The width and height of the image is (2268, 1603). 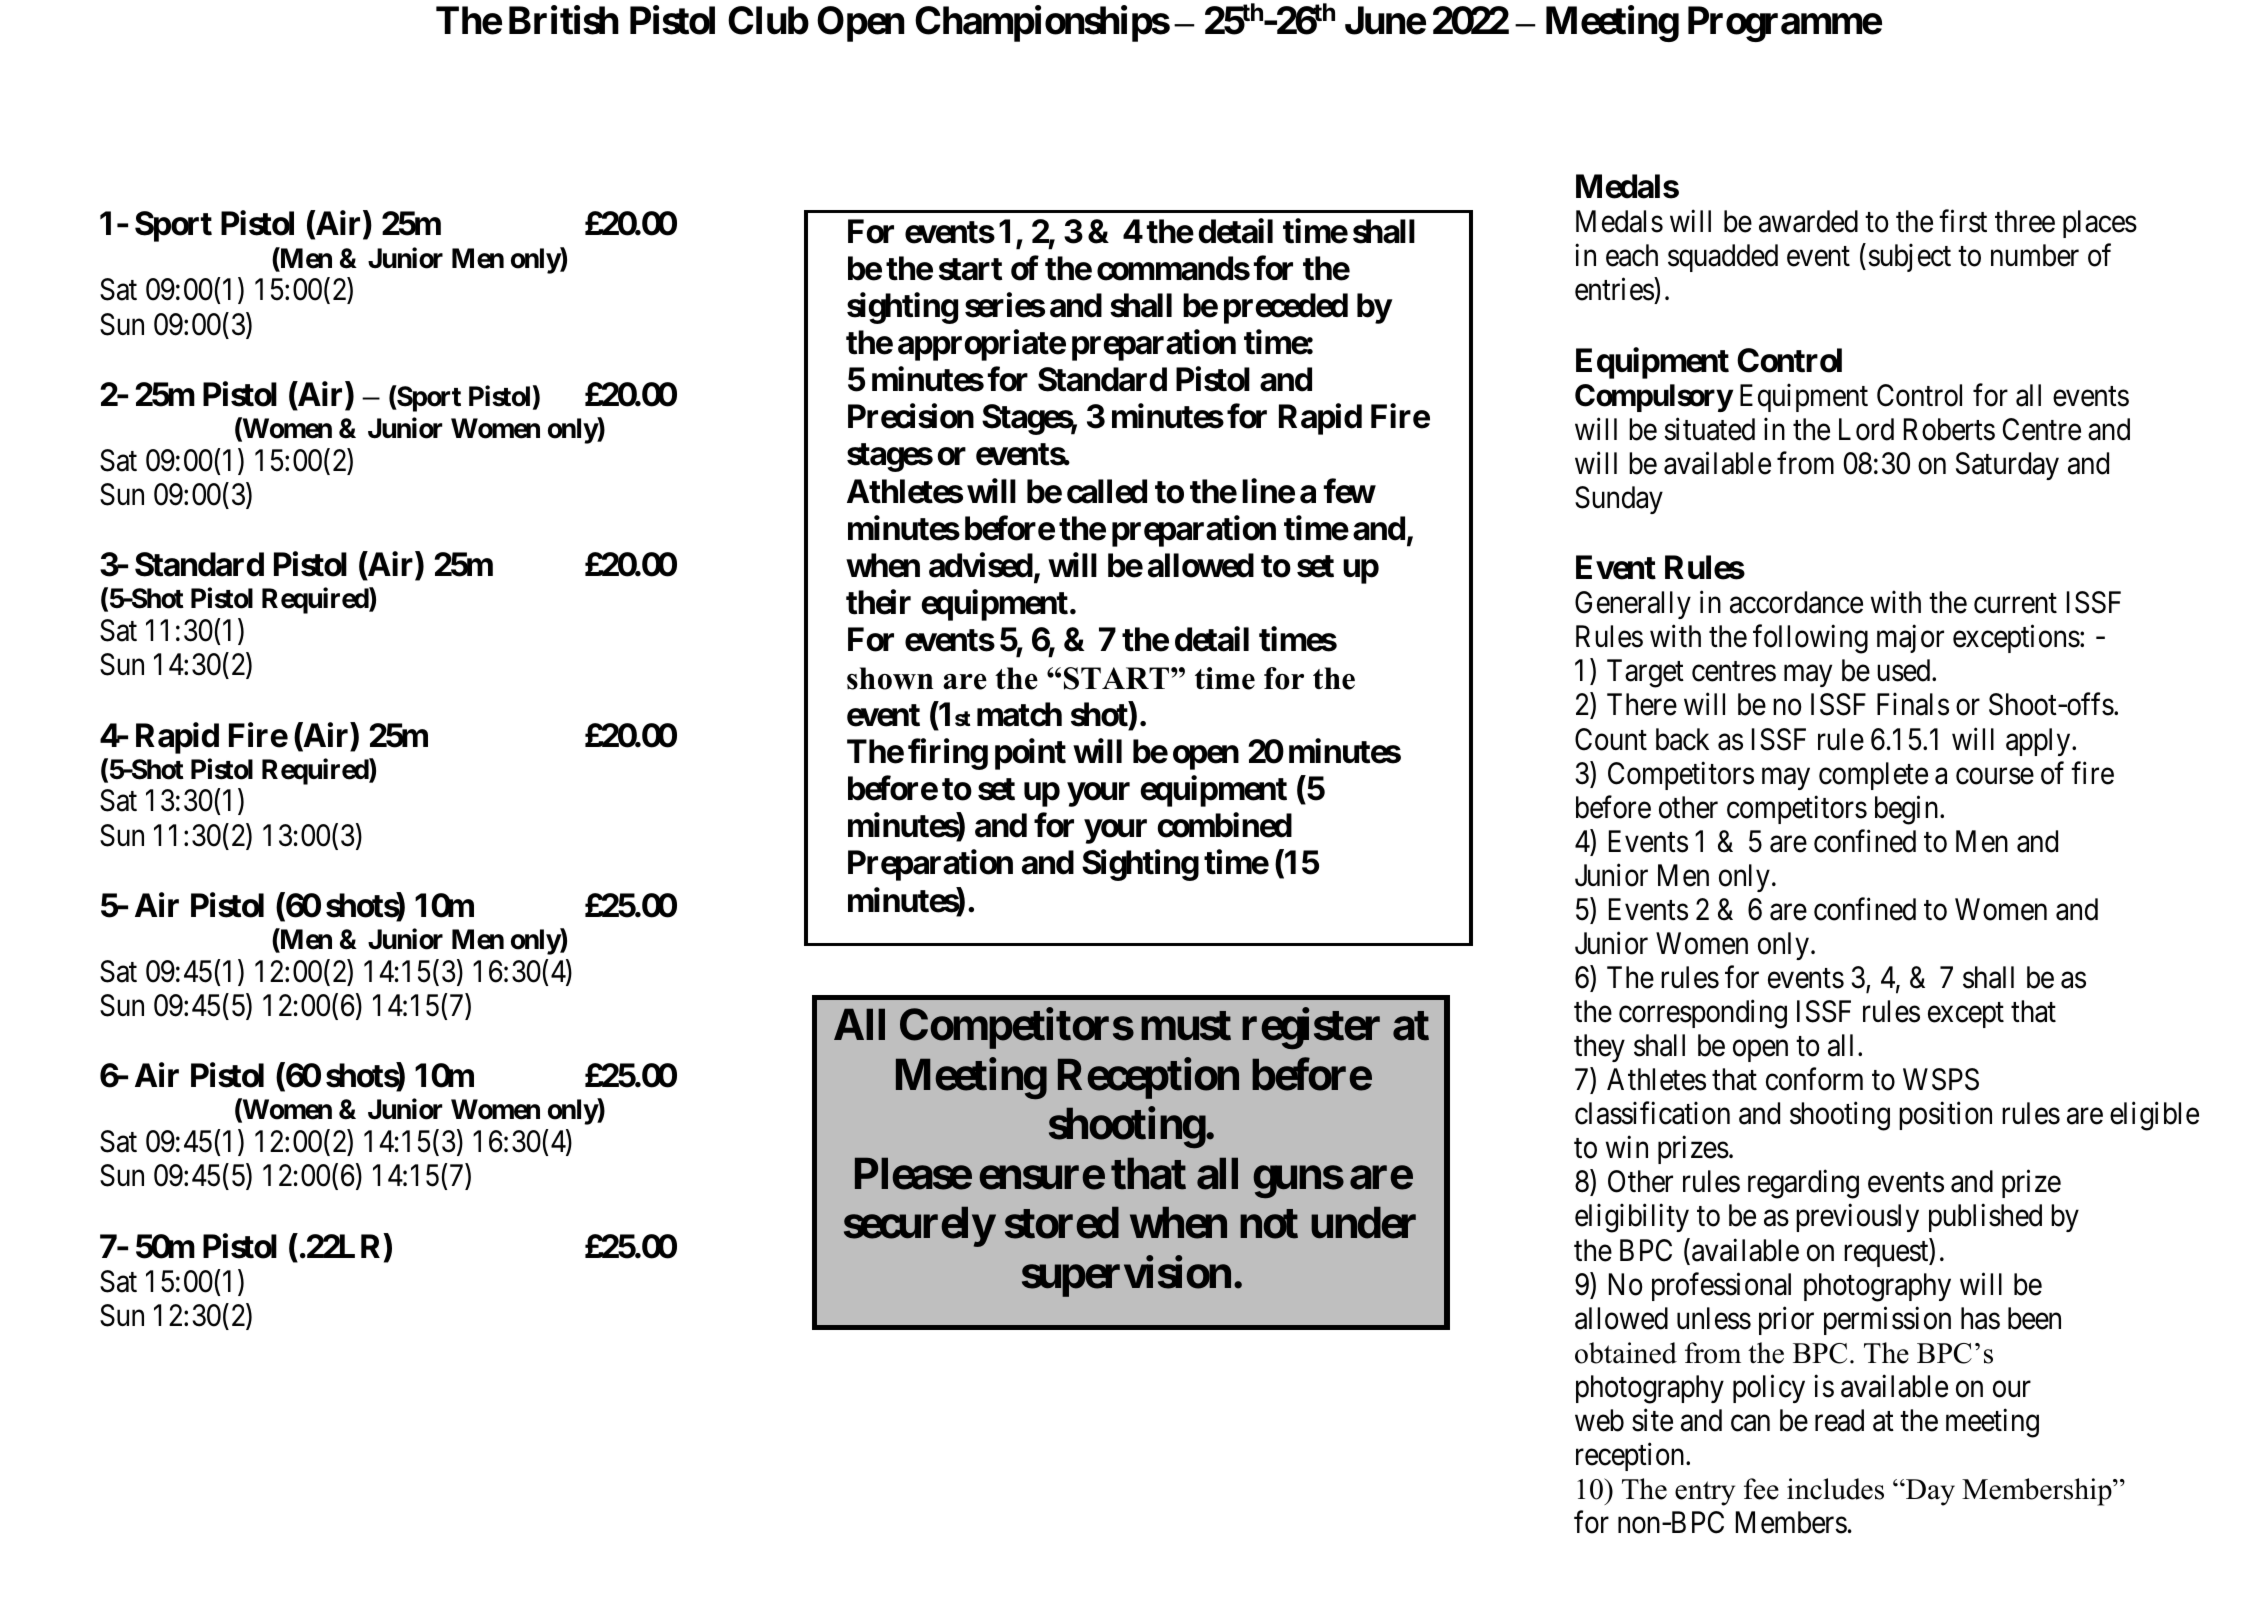 I want to click on securely, so click(x=919, y=1227).
